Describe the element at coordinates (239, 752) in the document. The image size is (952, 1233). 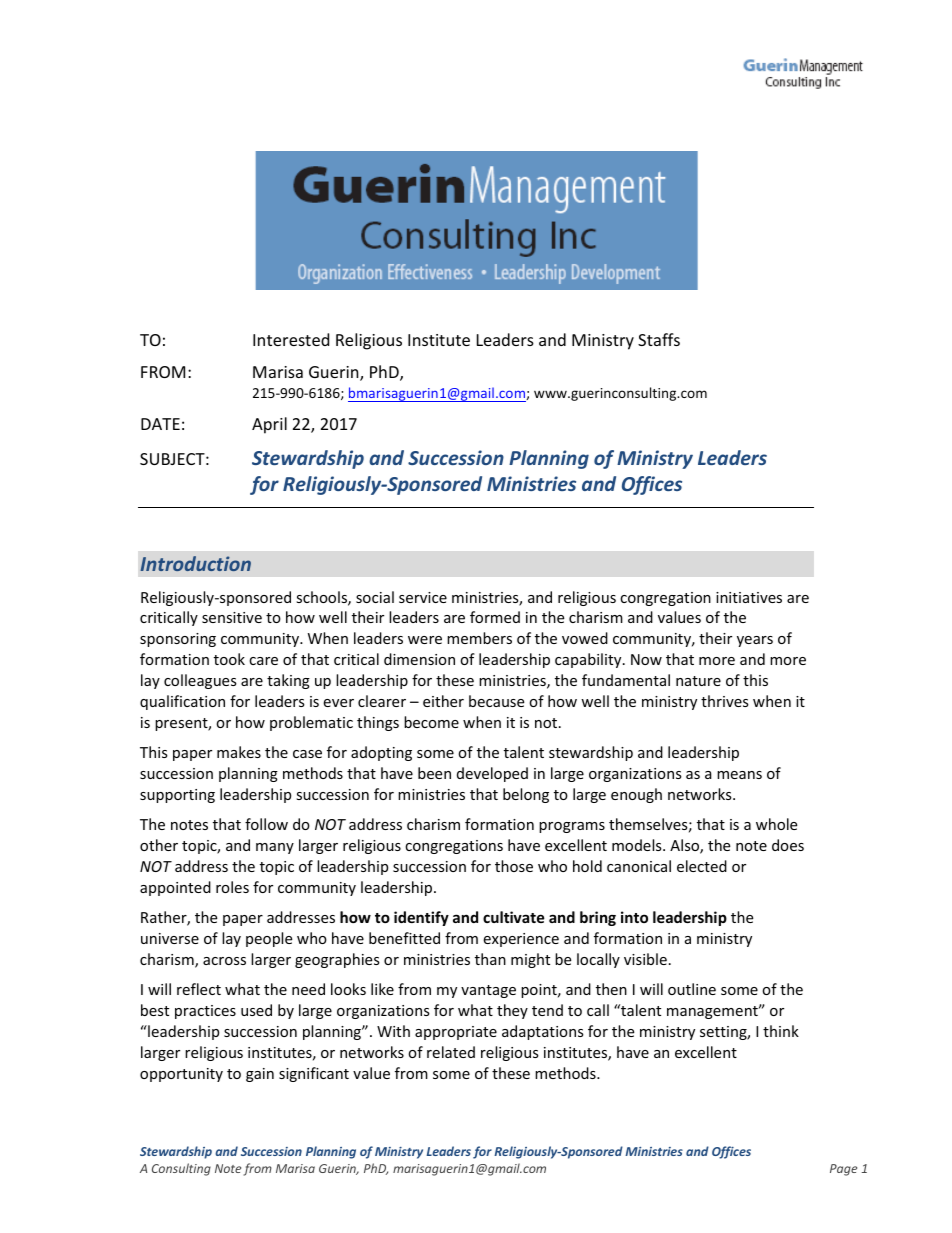
I see `makes` at that location.
